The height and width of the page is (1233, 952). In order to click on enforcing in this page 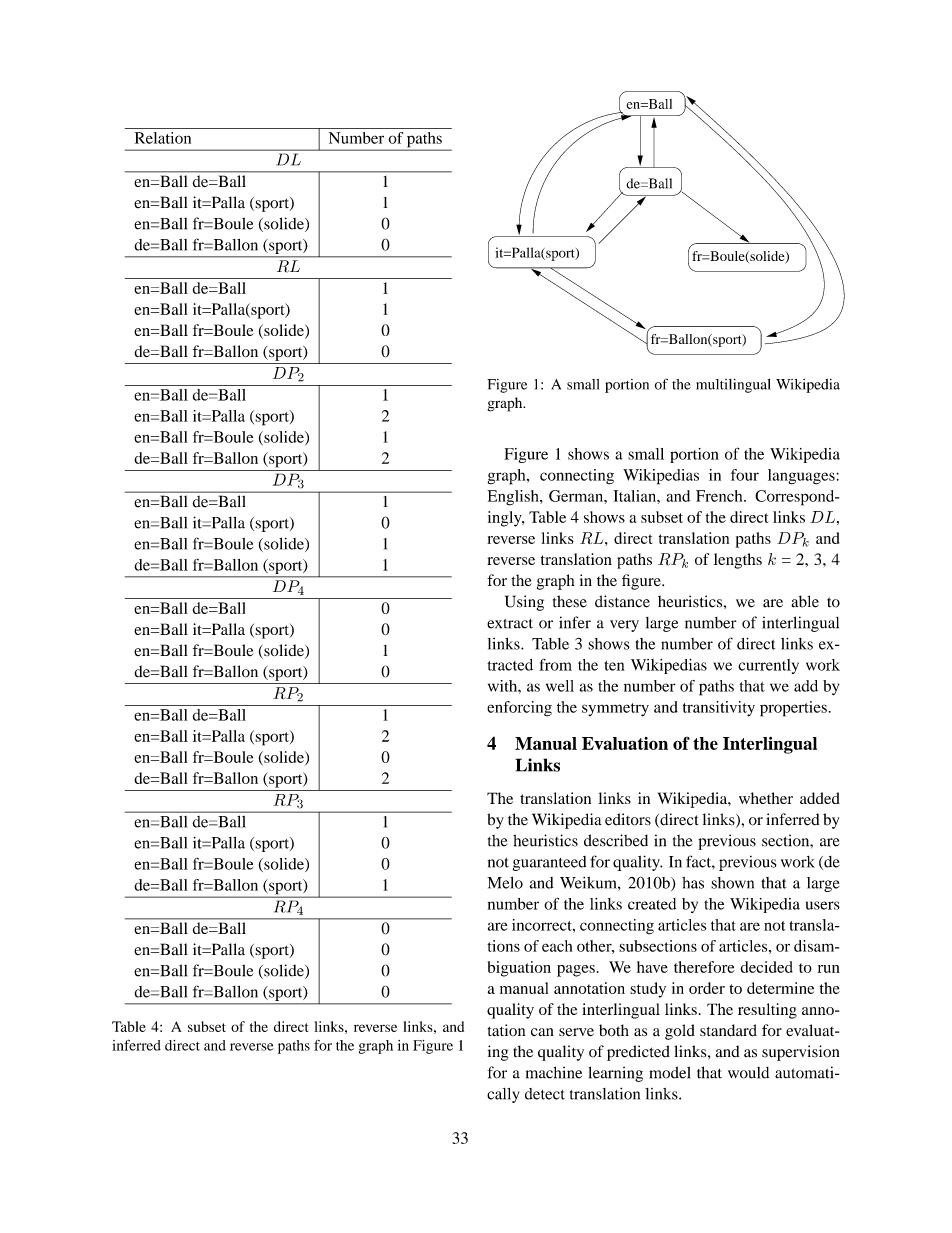, I will do `click(519, 709)`.
